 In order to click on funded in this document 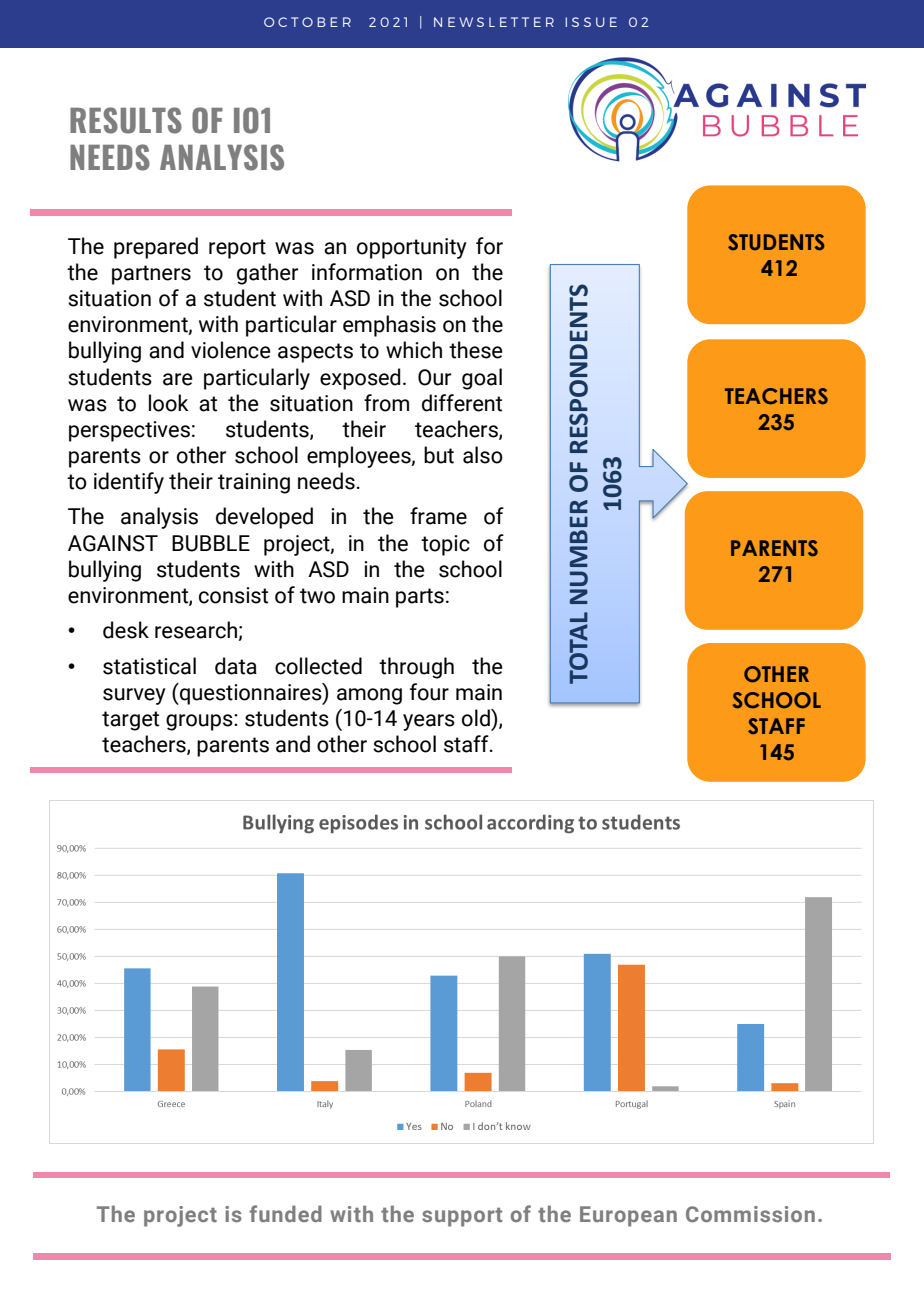, I will do `click(285, 1213)`.
